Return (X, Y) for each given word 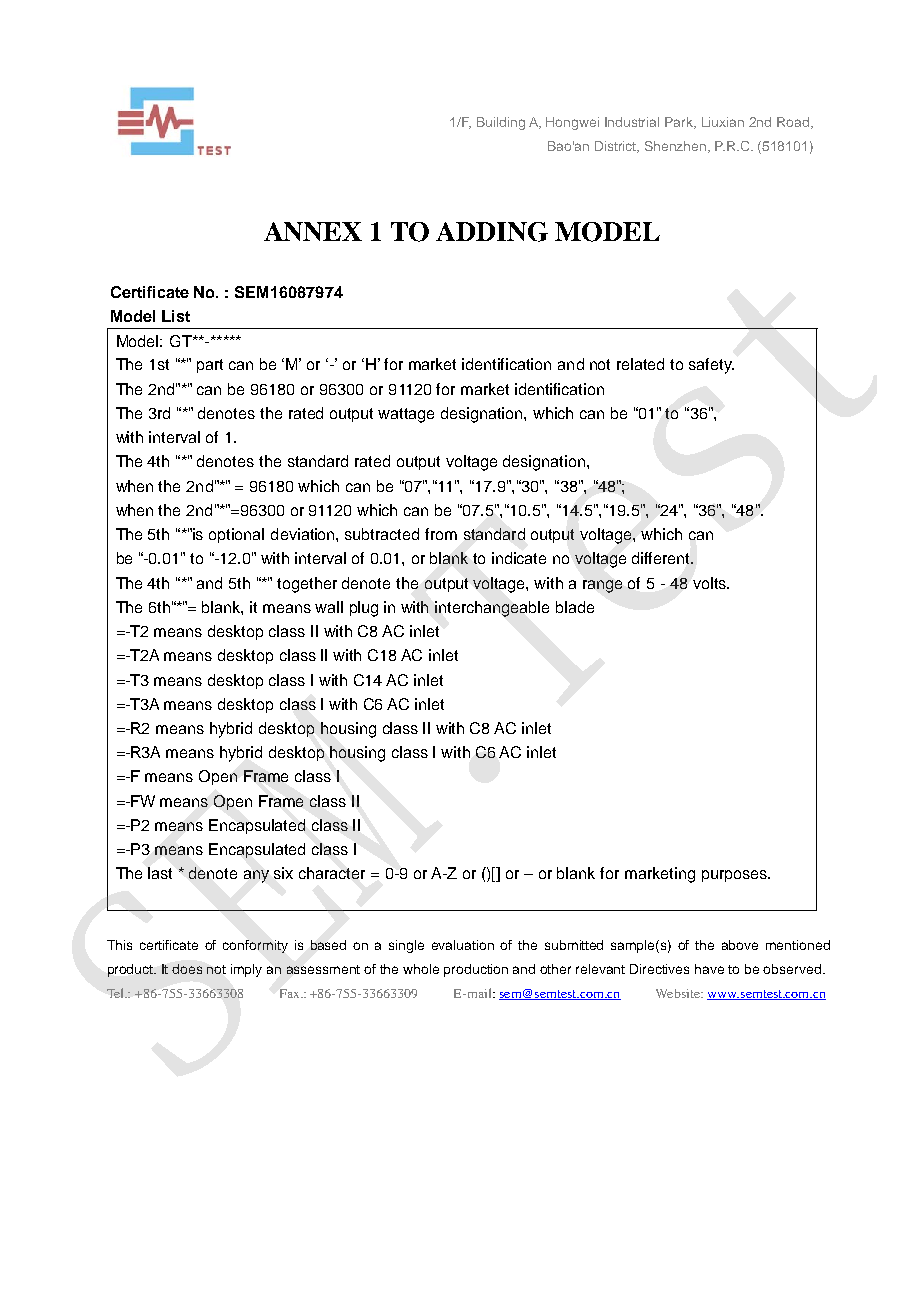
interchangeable (492, 609)
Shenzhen (677, 147)
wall (329, 607)
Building (501, 123)
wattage (406, 415)
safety (711, 366)
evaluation (463, 945)
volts (710, 583)
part (210, 366)
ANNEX (313, 231)
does (187, 969)
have (709, 969)
